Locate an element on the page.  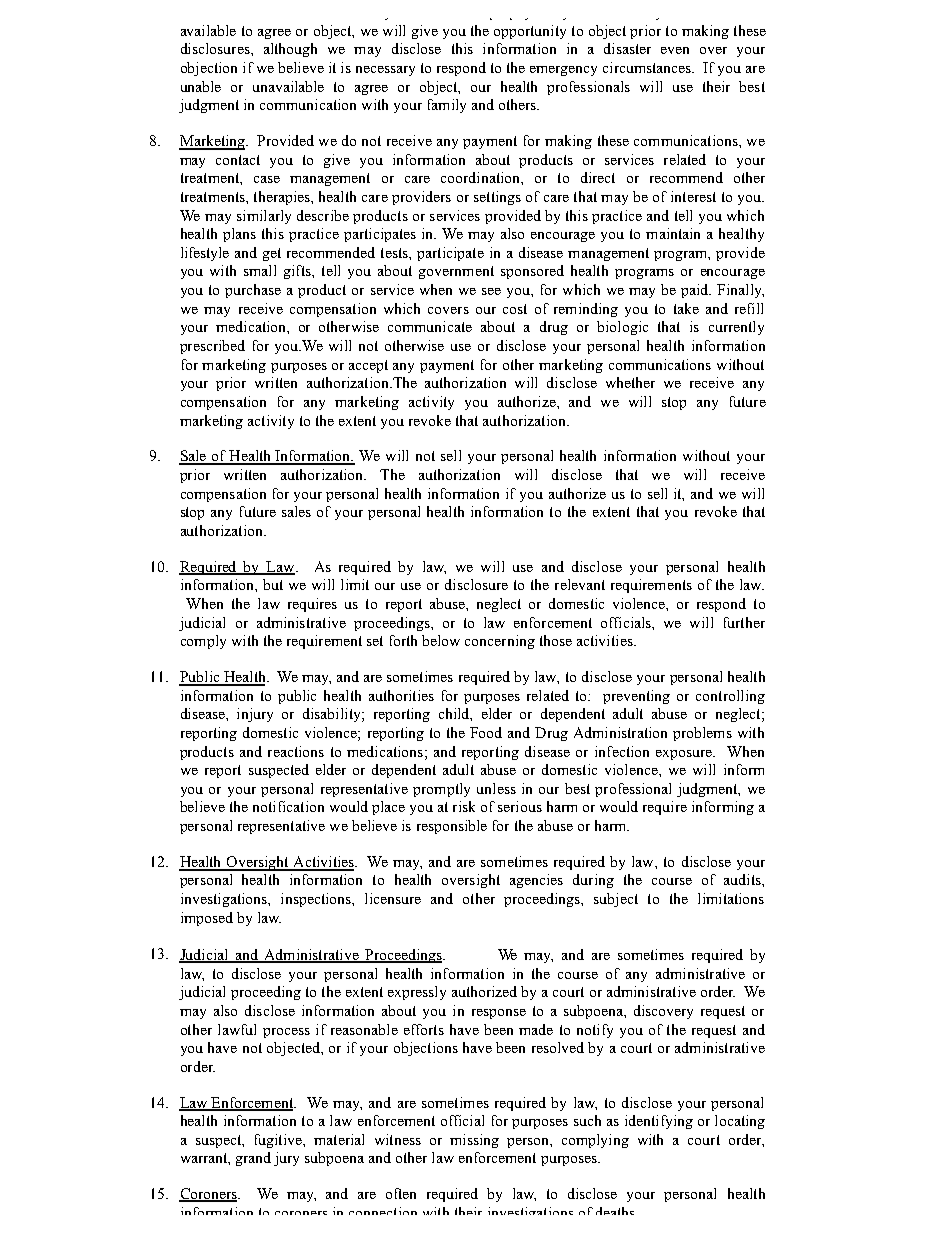
concerning is located at coordinates (500, 642).
